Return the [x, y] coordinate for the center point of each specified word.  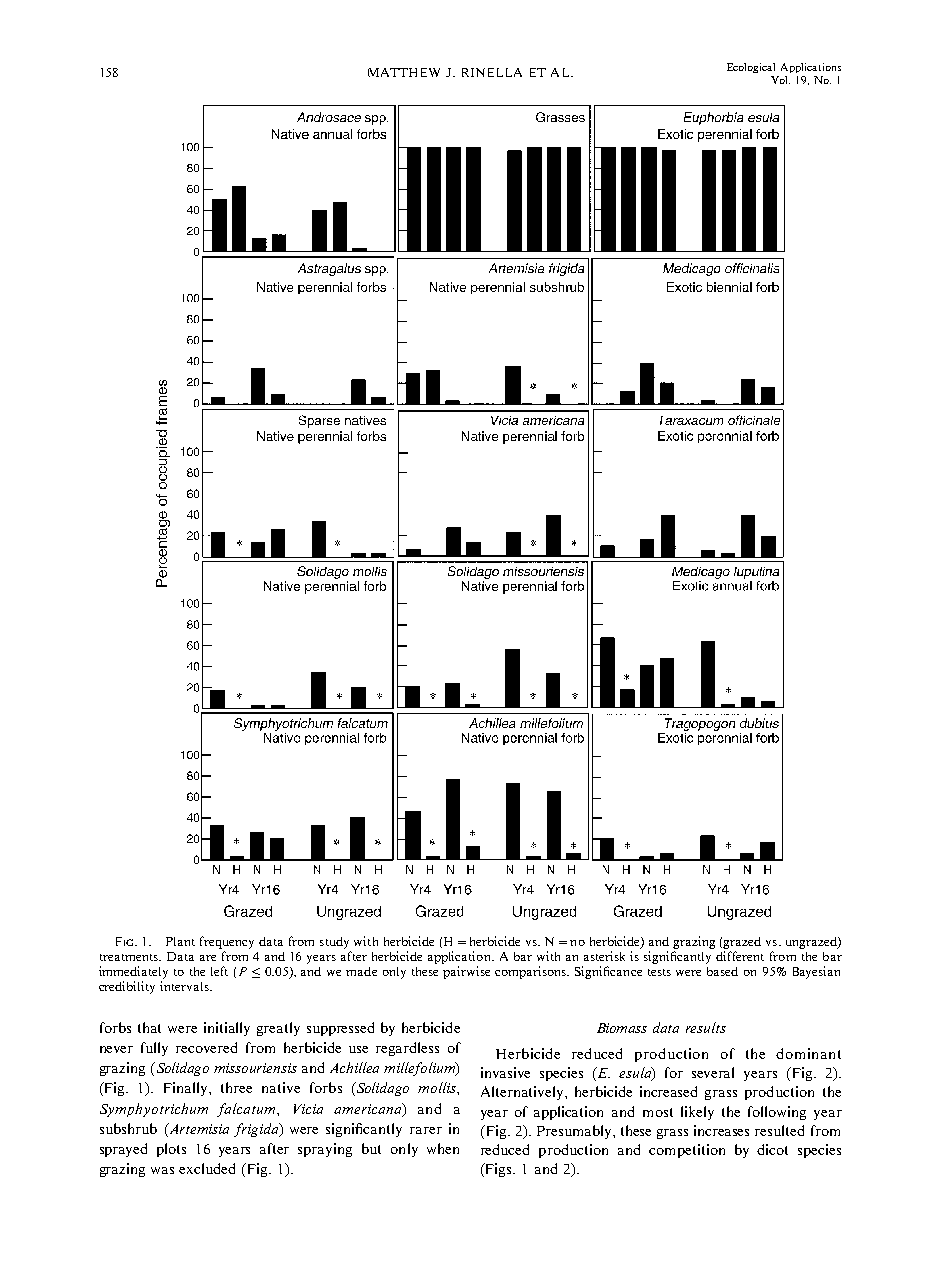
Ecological [751, 68]
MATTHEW [404, 72]
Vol [780, 80]
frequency [227, 942]
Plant [180, 941]
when [443, 1148]
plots [171, 1150]
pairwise [466, 972]
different [740, 956]
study [334, 943]
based [722, 971]
